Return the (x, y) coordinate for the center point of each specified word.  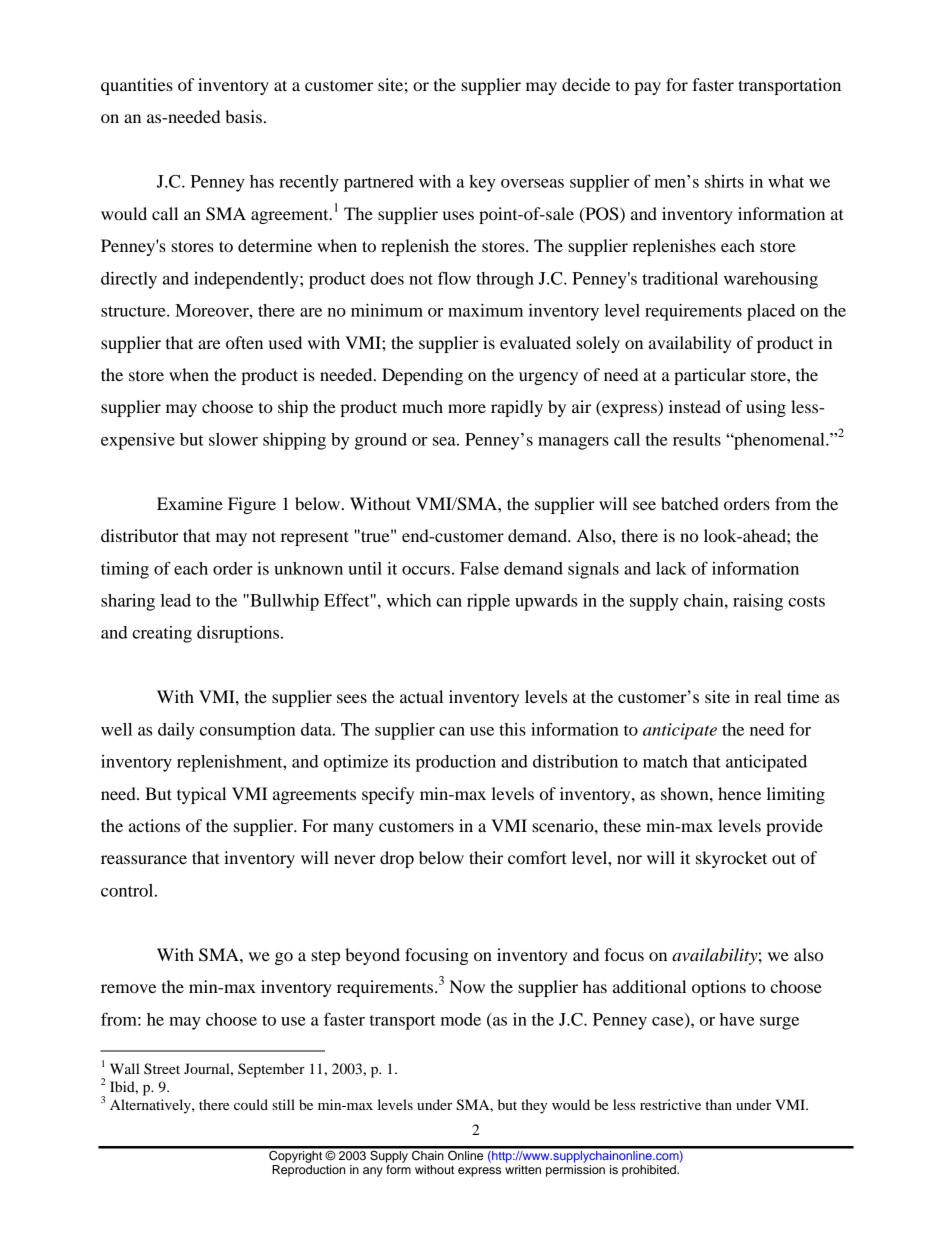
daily (176, 731)
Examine (190, 503)
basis (243, 116)
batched (690, 503)
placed (771, 312)
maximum (485, 310)
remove (128, 988)
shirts (724, 181)
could (251, 1104)
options (719, 988)
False (479, 568)
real (768, 696)
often (244, 342)
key (482, 183)
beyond (372, 956)
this (512, 729)
